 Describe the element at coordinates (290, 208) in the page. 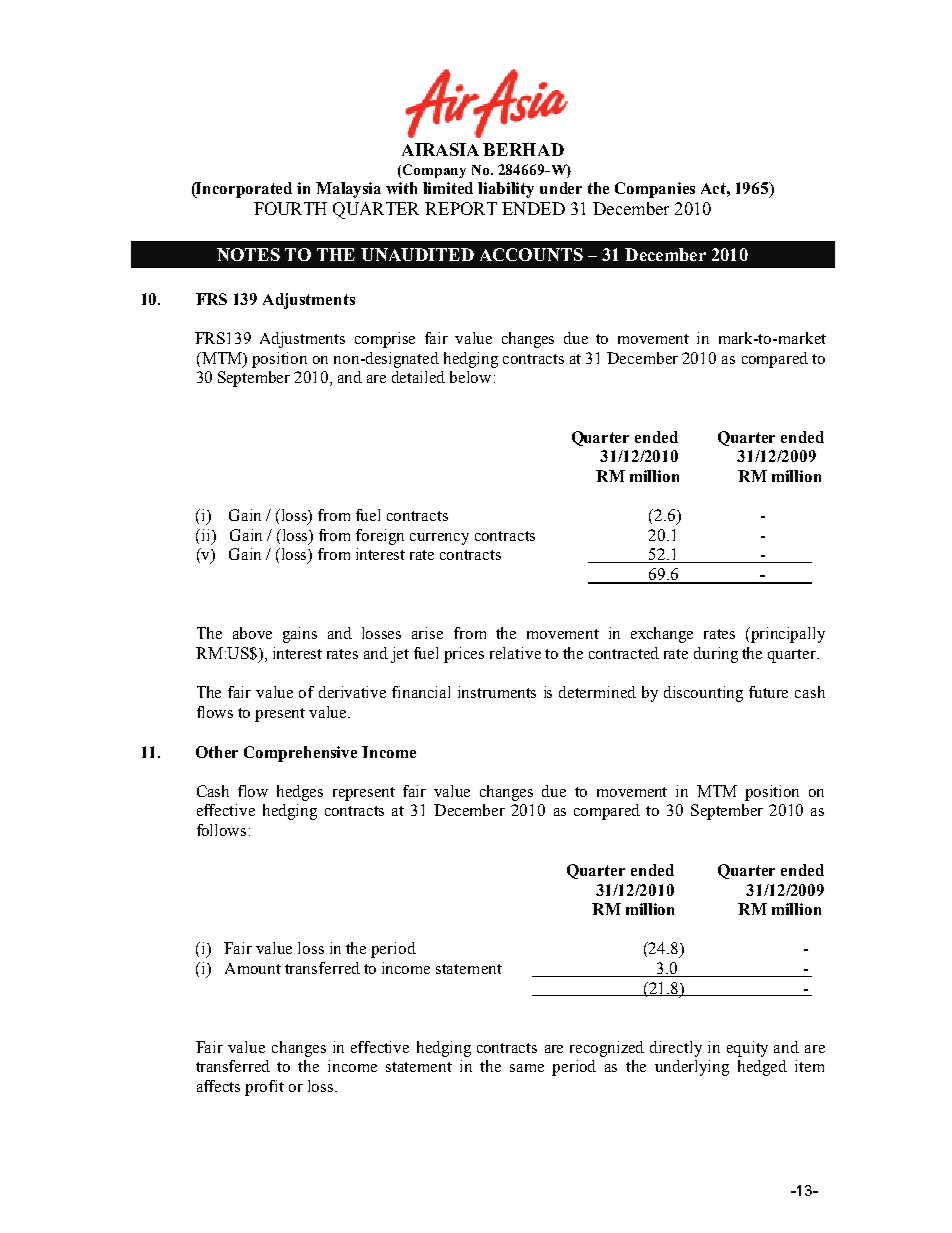

I see `FOURTH` at that location.
